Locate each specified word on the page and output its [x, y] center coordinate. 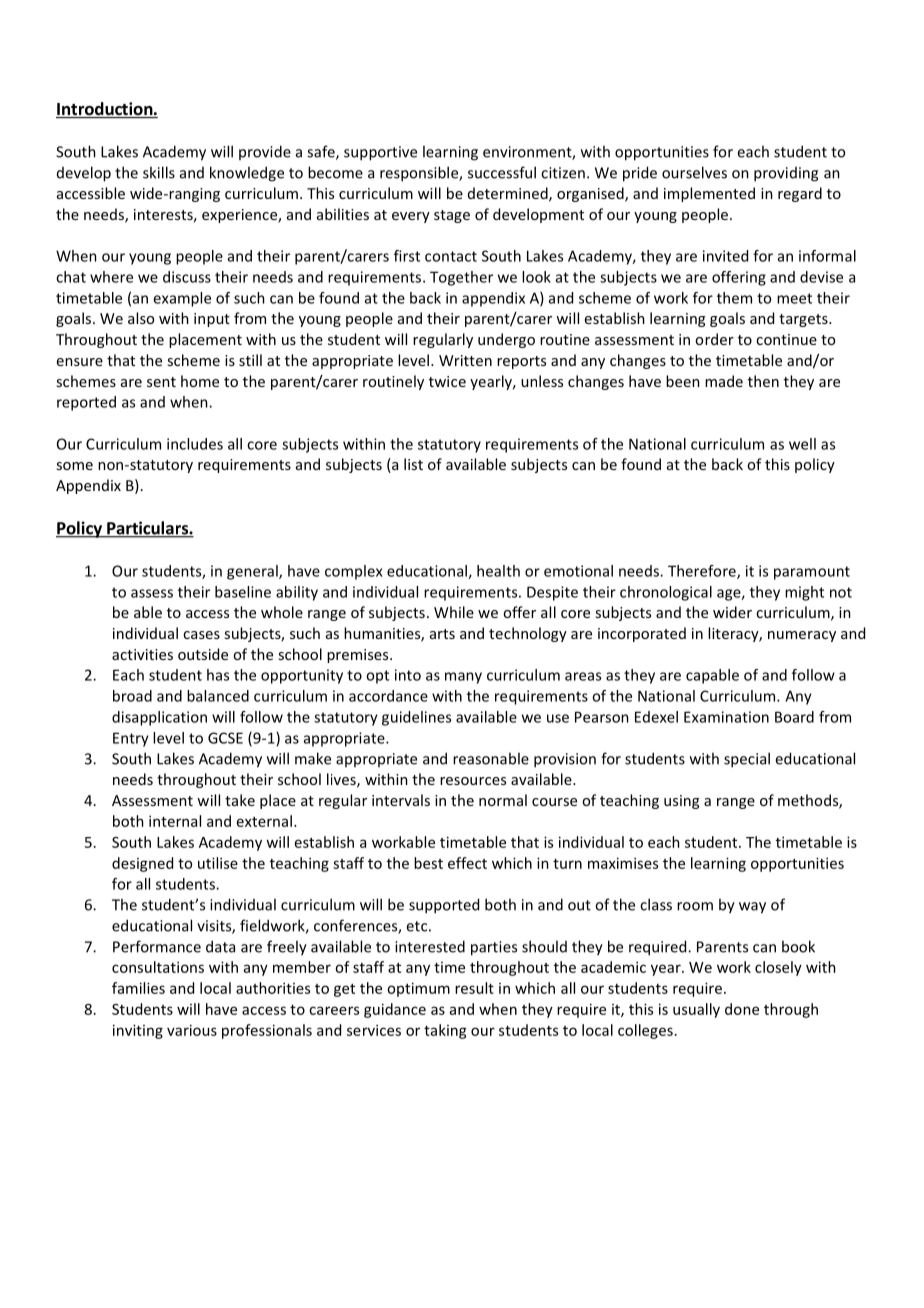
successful [502, 172]
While [454, 612]
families [138, 988]
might [804, 593]
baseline [243, 592]
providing [786, 174]
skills [159, 172]
